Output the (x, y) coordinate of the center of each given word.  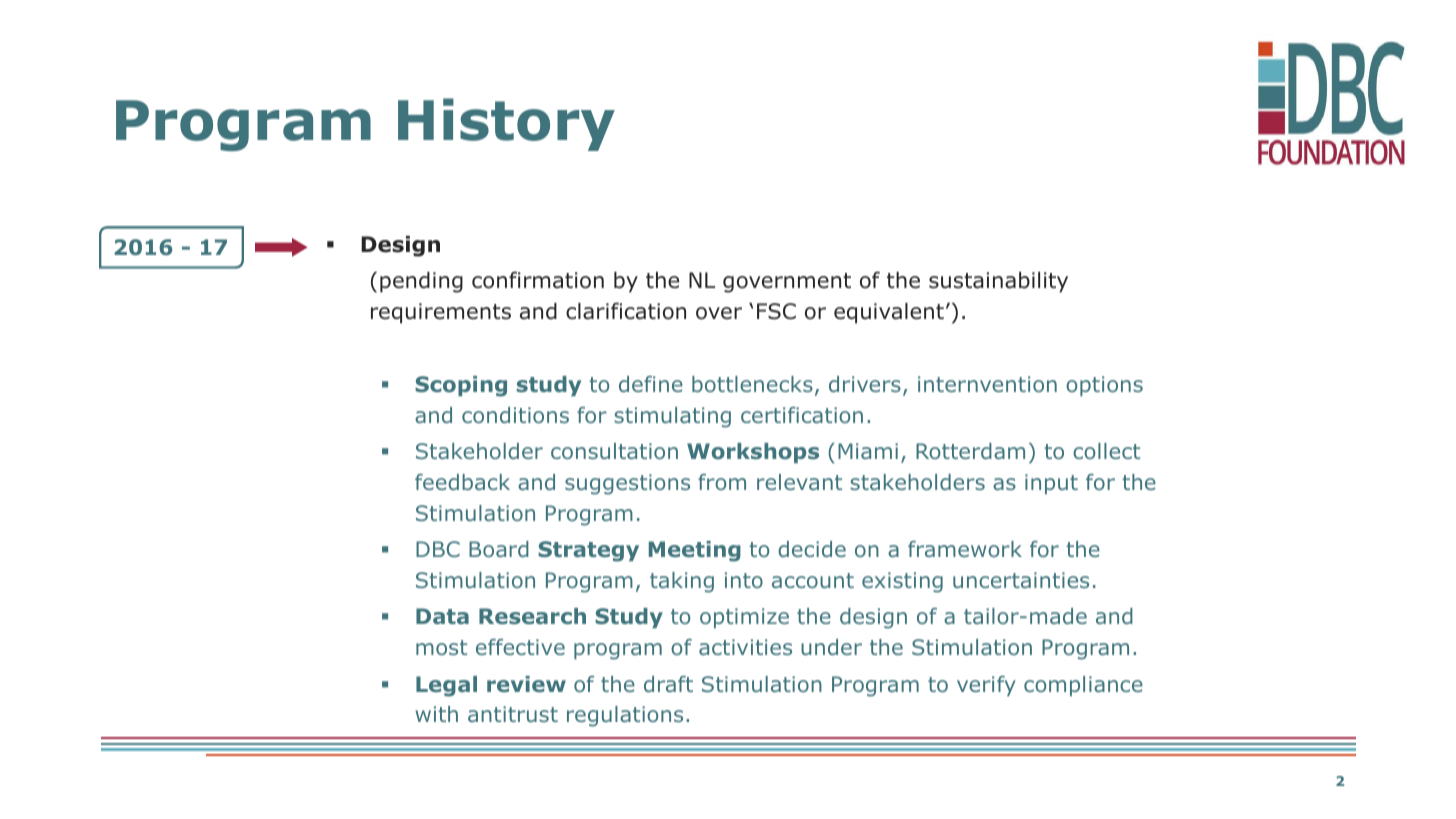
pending (421, 282)
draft (668, 684)
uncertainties (1021, 580)
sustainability (998, 282)
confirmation (538, 280)
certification (802, 415)
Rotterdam (970, 451)
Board (499, 549)
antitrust (513, 714)
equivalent (889, 313)
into (744, 580)
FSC (776, 311)
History (506, 124)
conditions (515, 415)
